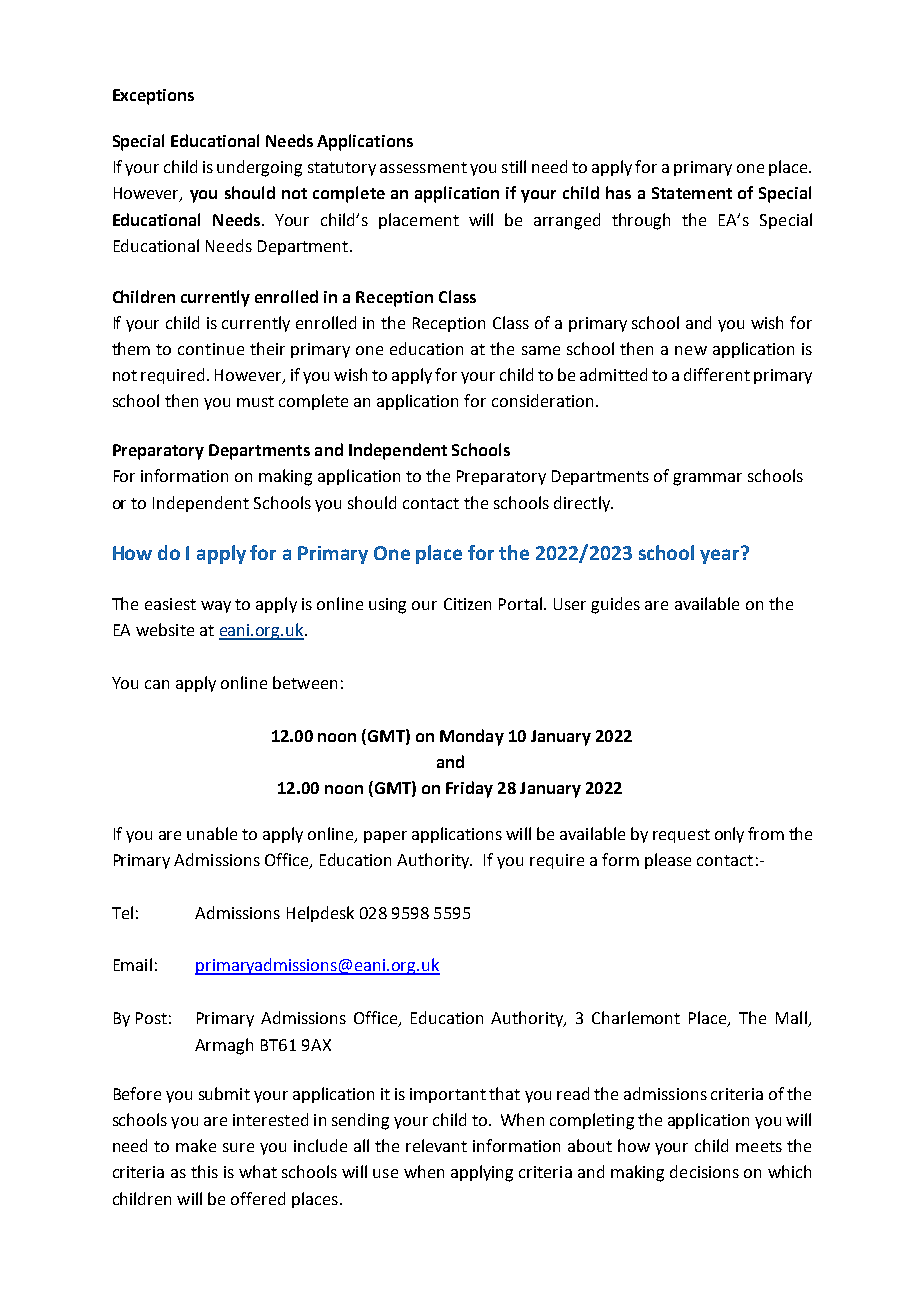 The height and width of the document is (1308, 924). I want to click on undergoing, so click(259, 168).
